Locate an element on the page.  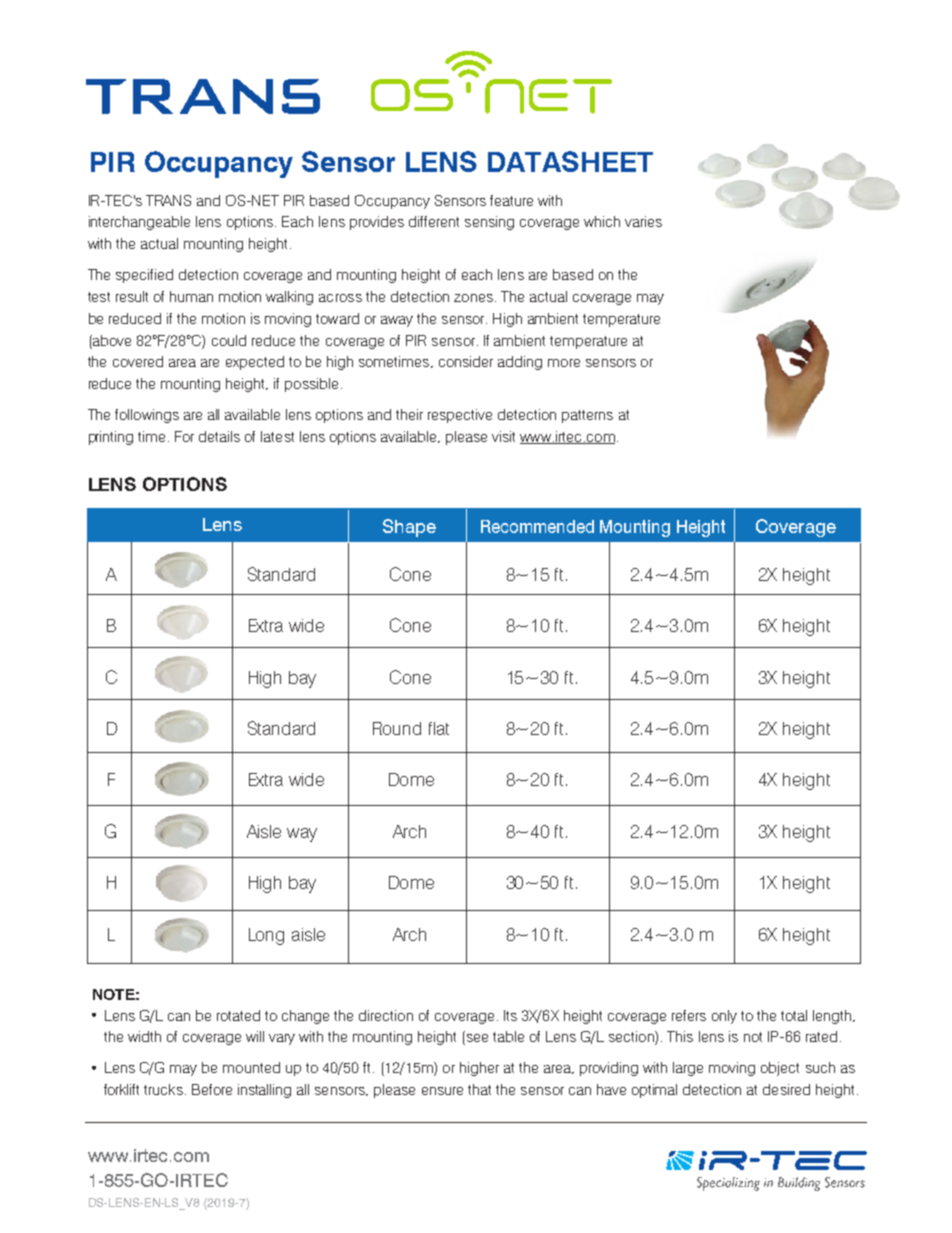
varies is located at coordinates (643, 221).
